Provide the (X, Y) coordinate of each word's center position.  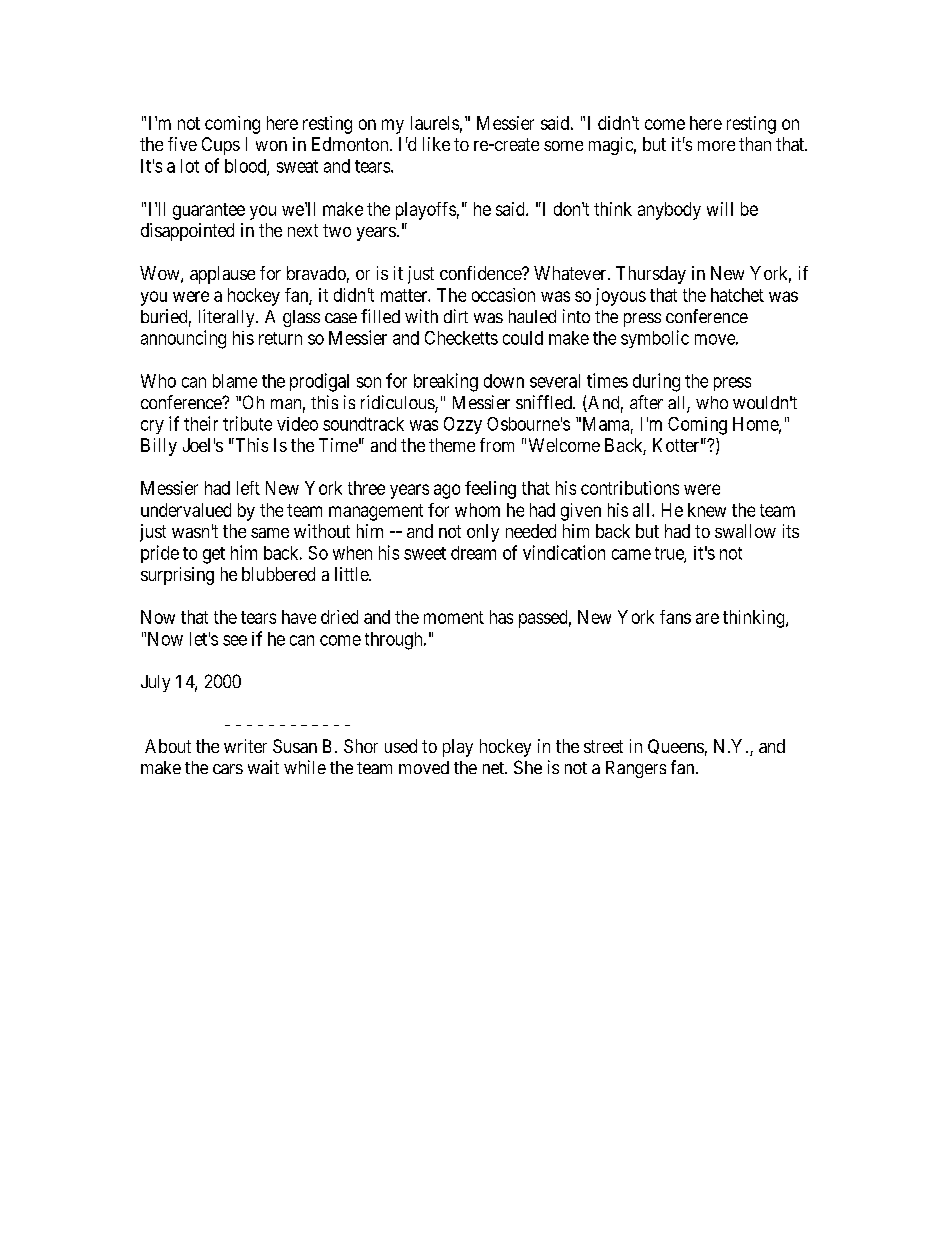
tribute (247, 423)
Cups (221, 146)
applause (222, 275)
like (436, 144)
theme (452, 445)
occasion (503, 295)
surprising (177, 576)
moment (454, 617)
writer (245, 746)
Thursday (651, 275)
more (716, 146)
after (646, 402)
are (707, 618)
